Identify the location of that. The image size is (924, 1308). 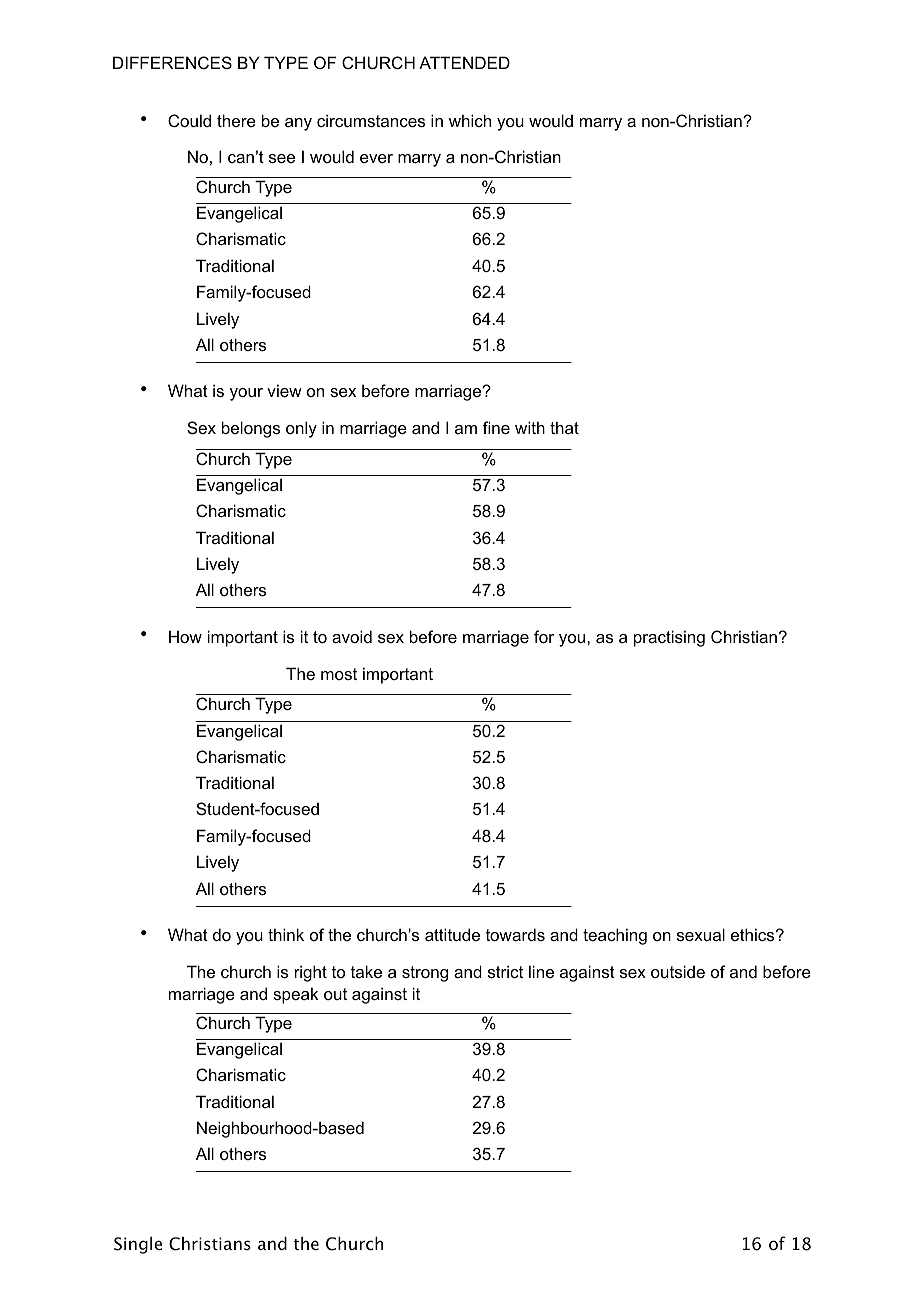
(564, 427).
